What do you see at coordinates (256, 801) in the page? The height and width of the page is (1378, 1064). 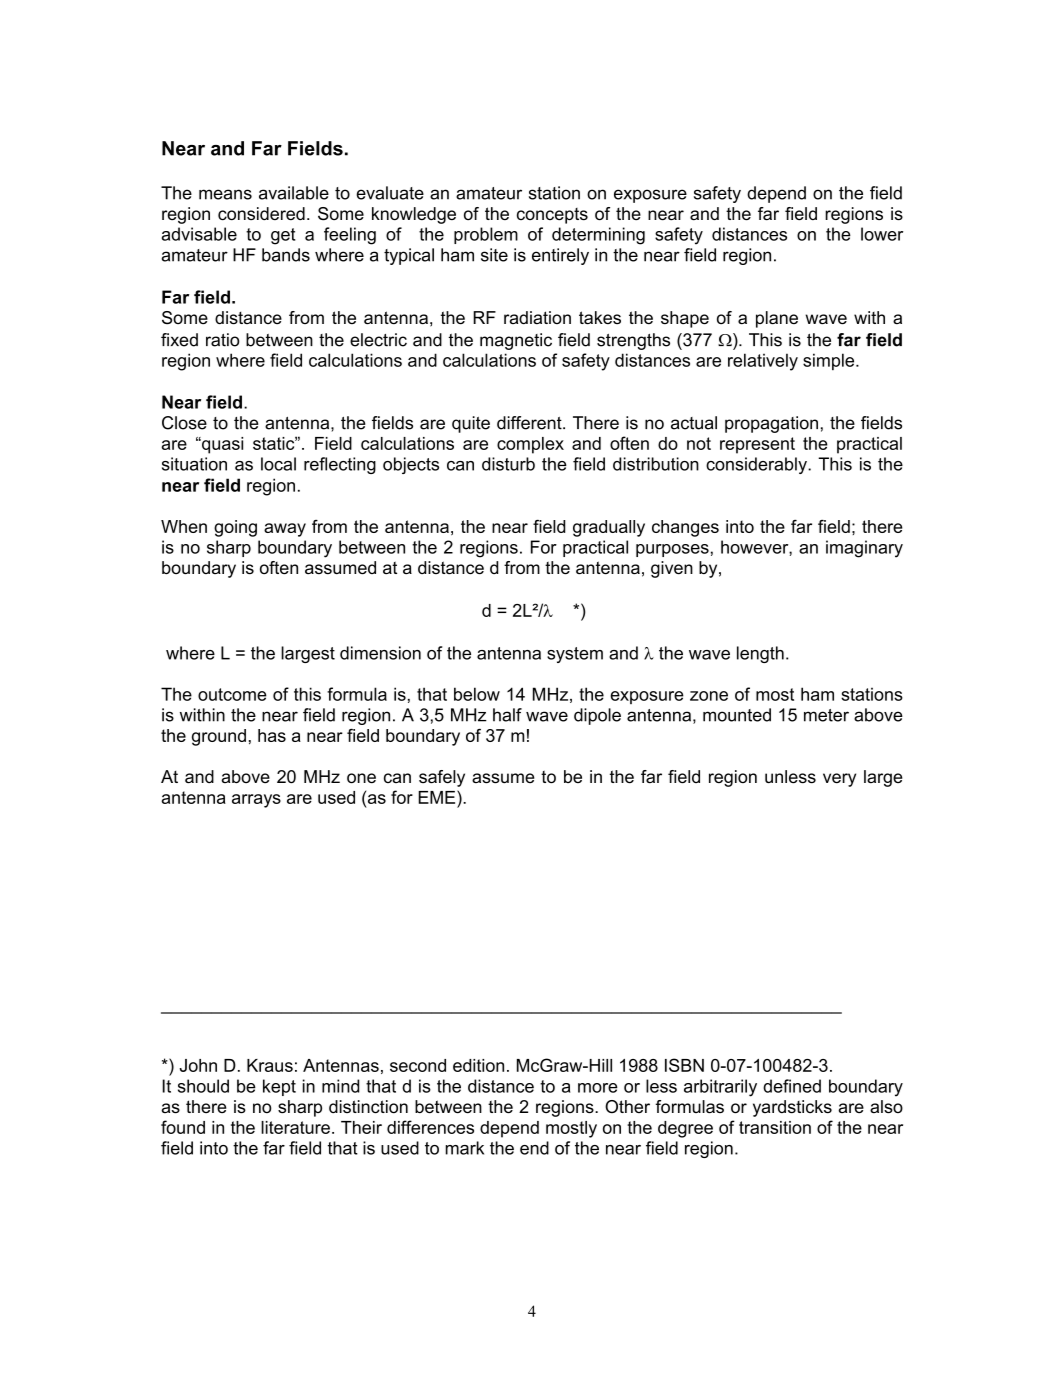 I see `arrays` at bounding box center [256, 801].
